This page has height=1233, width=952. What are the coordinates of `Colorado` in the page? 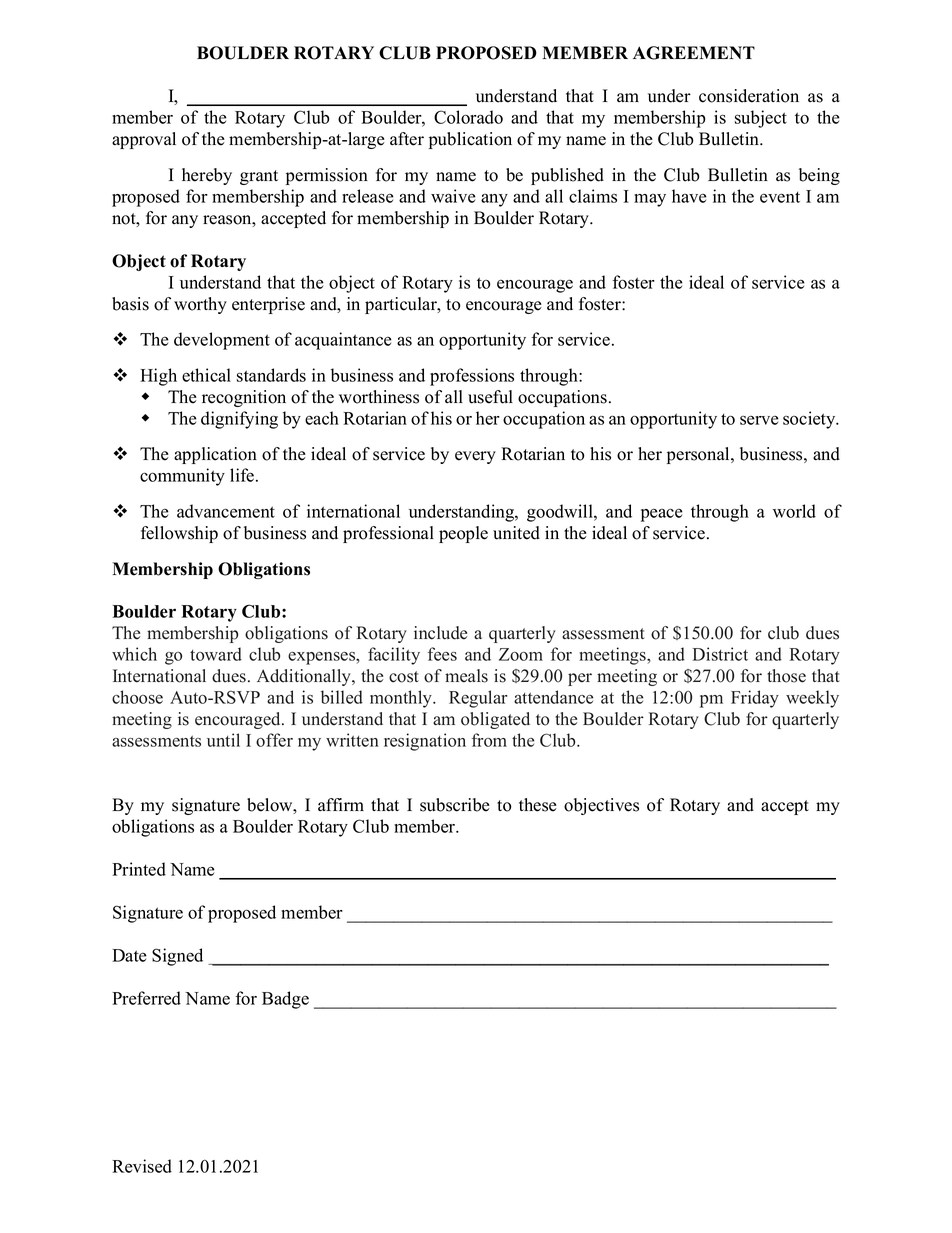 It's located at (468, 117).
